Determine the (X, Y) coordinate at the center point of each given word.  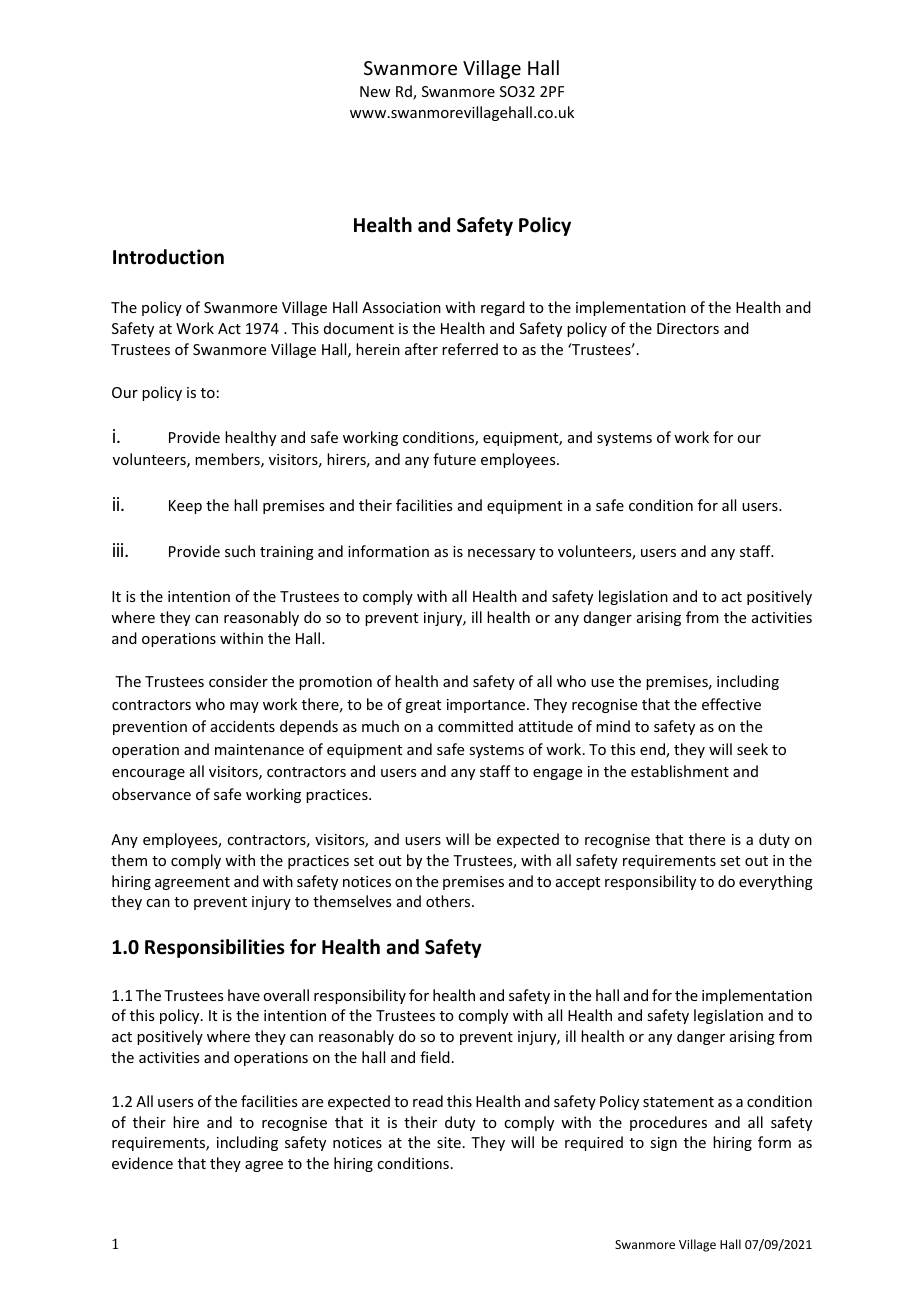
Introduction (168, 257)
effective (731, 704)
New (375, 91)
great (423, 706)
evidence (142, 1163)
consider (238, 681)
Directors (688, 328)
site (449, 1142)
